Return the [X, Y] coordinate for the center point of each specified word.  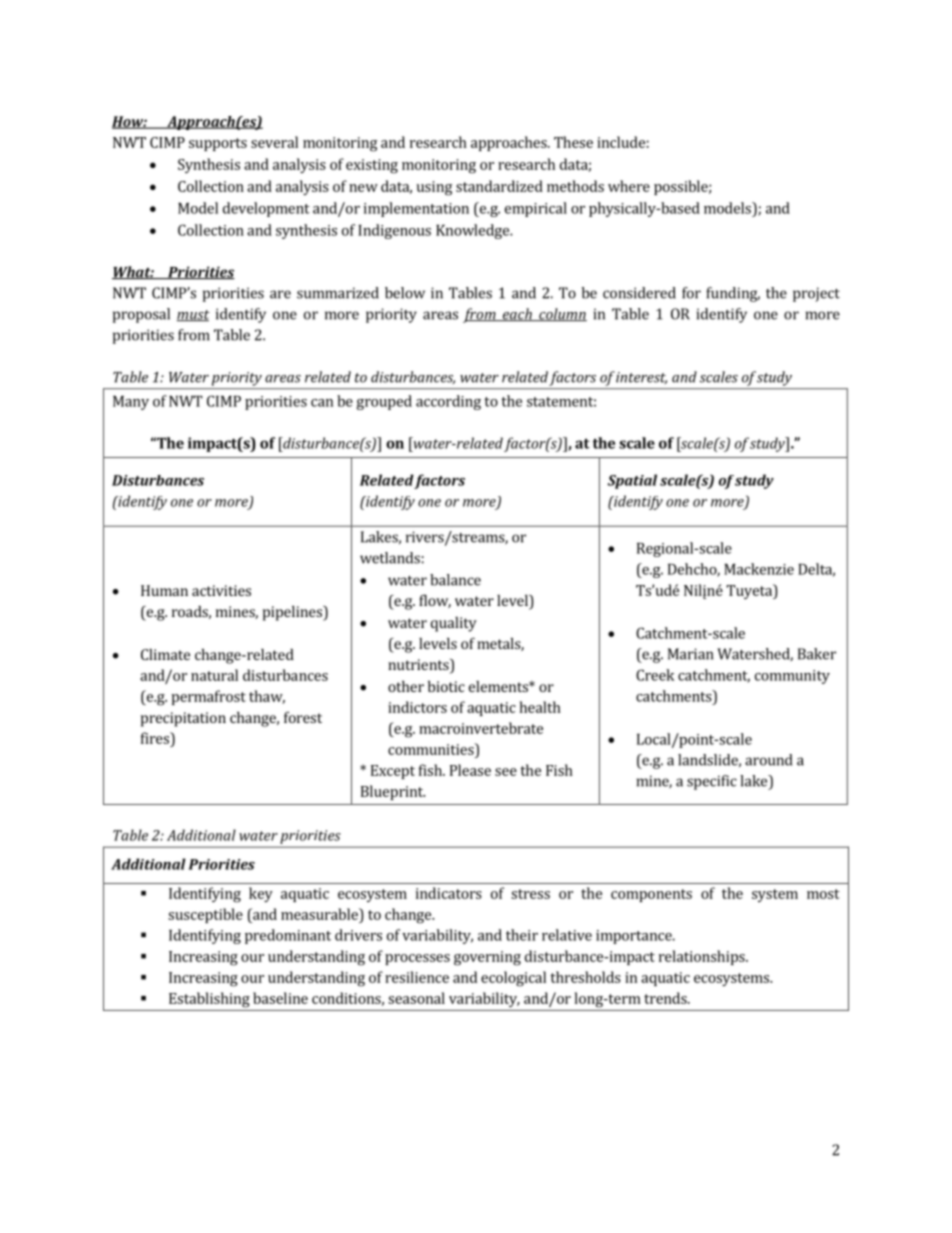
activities [221, 590]
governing [487, 958]
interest [641, 378]
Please [470, 770]
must [193, 315]
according [448, 402]
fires [156, 738]
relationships [703, 957]
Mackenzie [759, 569]
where [629, 186]
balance [455, 580]
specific [712, 782]
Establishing [209, 1000]
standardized [499, 186]
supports [218, 144]
